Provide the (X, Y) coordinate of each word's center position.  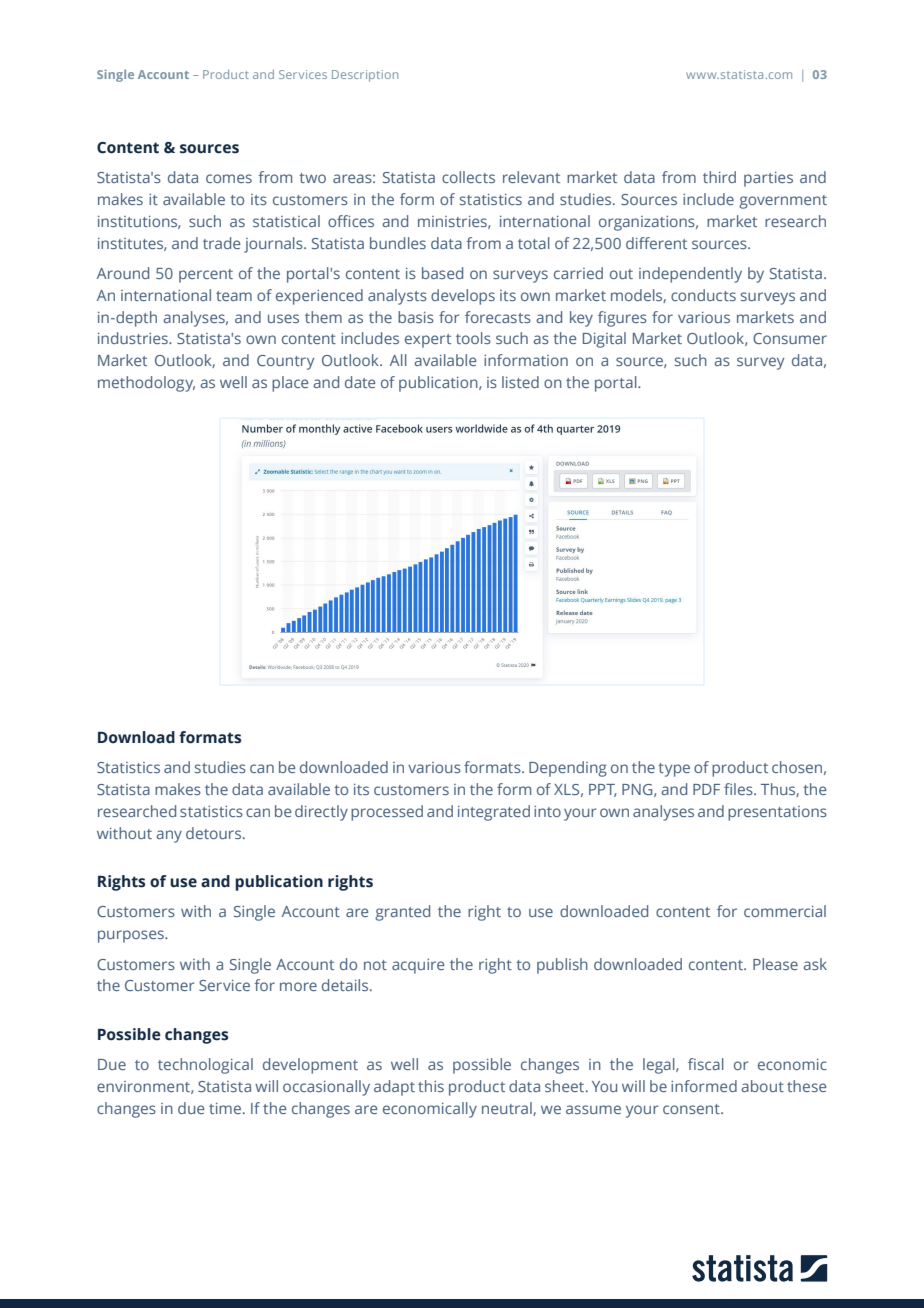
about (762, 1086)
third (719, 177)
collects (468, 177)
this (431, 1086)
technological (205, 1066)
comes (229, 178)
